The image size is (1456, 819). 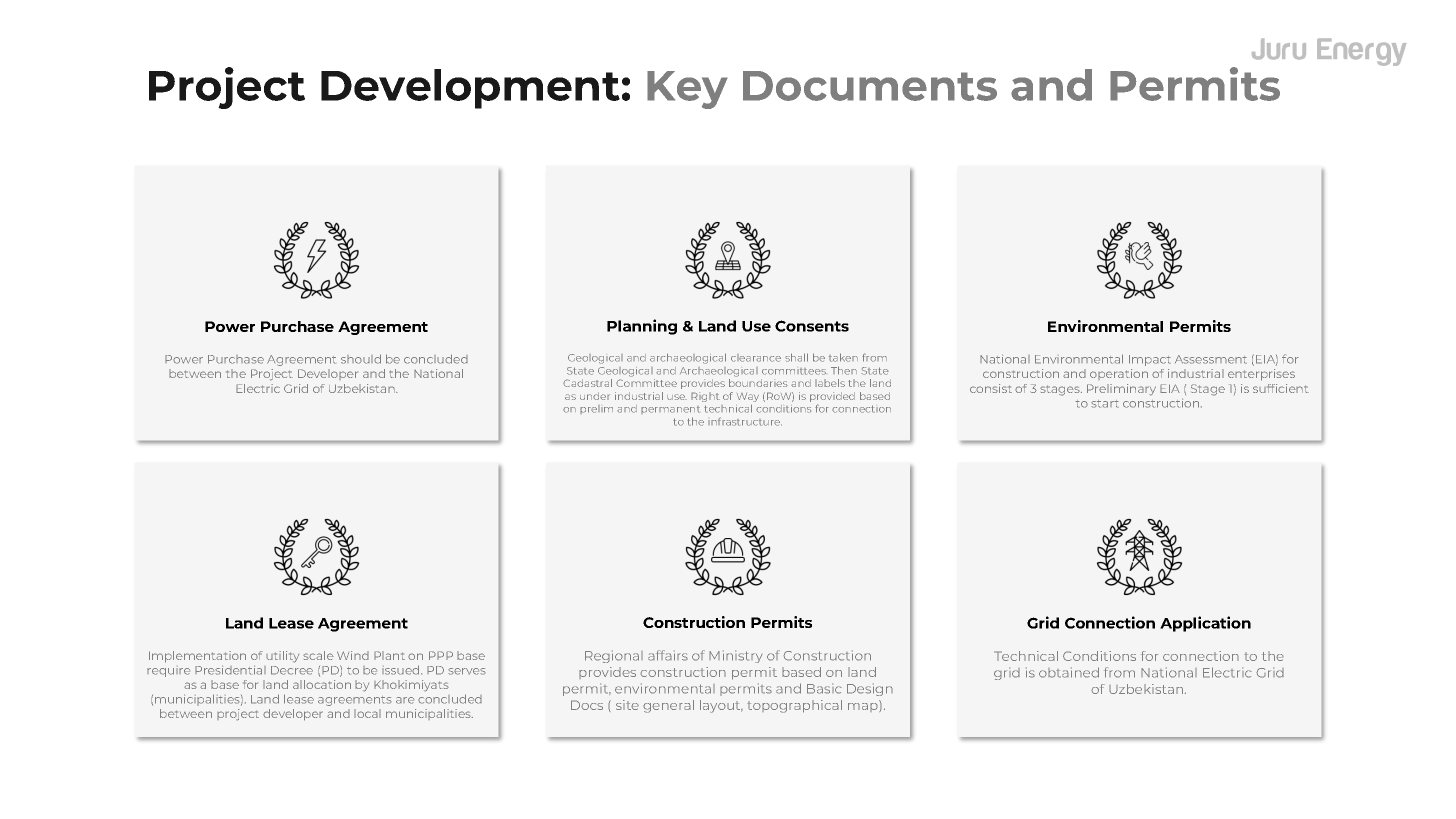 I want to click on Key, so click(x=687, y=90).
